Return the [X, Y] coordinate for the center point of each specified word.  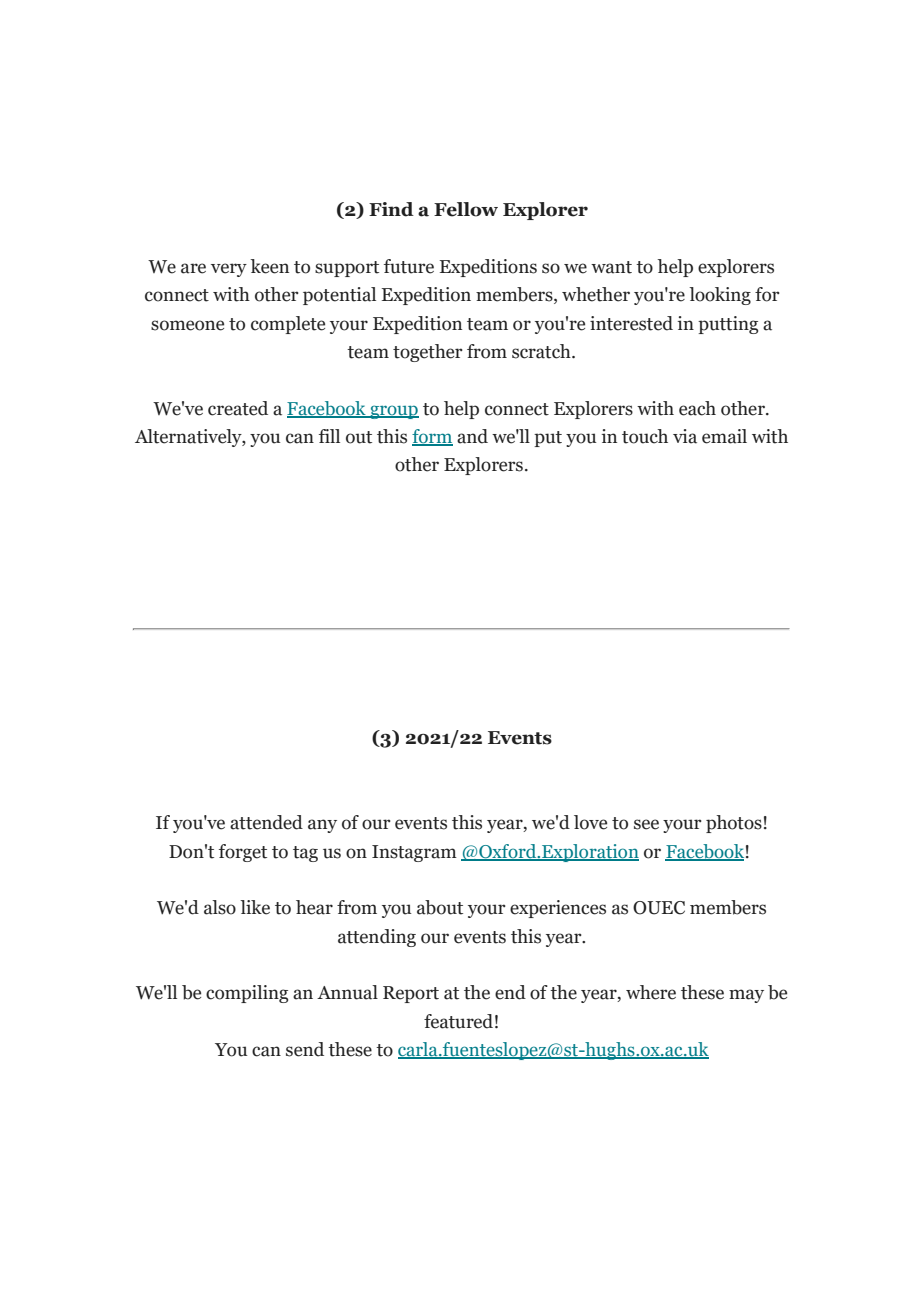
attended [266, 822]
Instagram [414, 853]
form [432, 437]
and [472, 436]
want [611, 267]
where [651, 992]
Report [411, 994]
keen [269, 266]
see [646, 824]
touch [645, 436]
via [685, 436]
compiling [247, 994]
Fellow [466, 209]
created [238, 408]
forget [243, 853]
